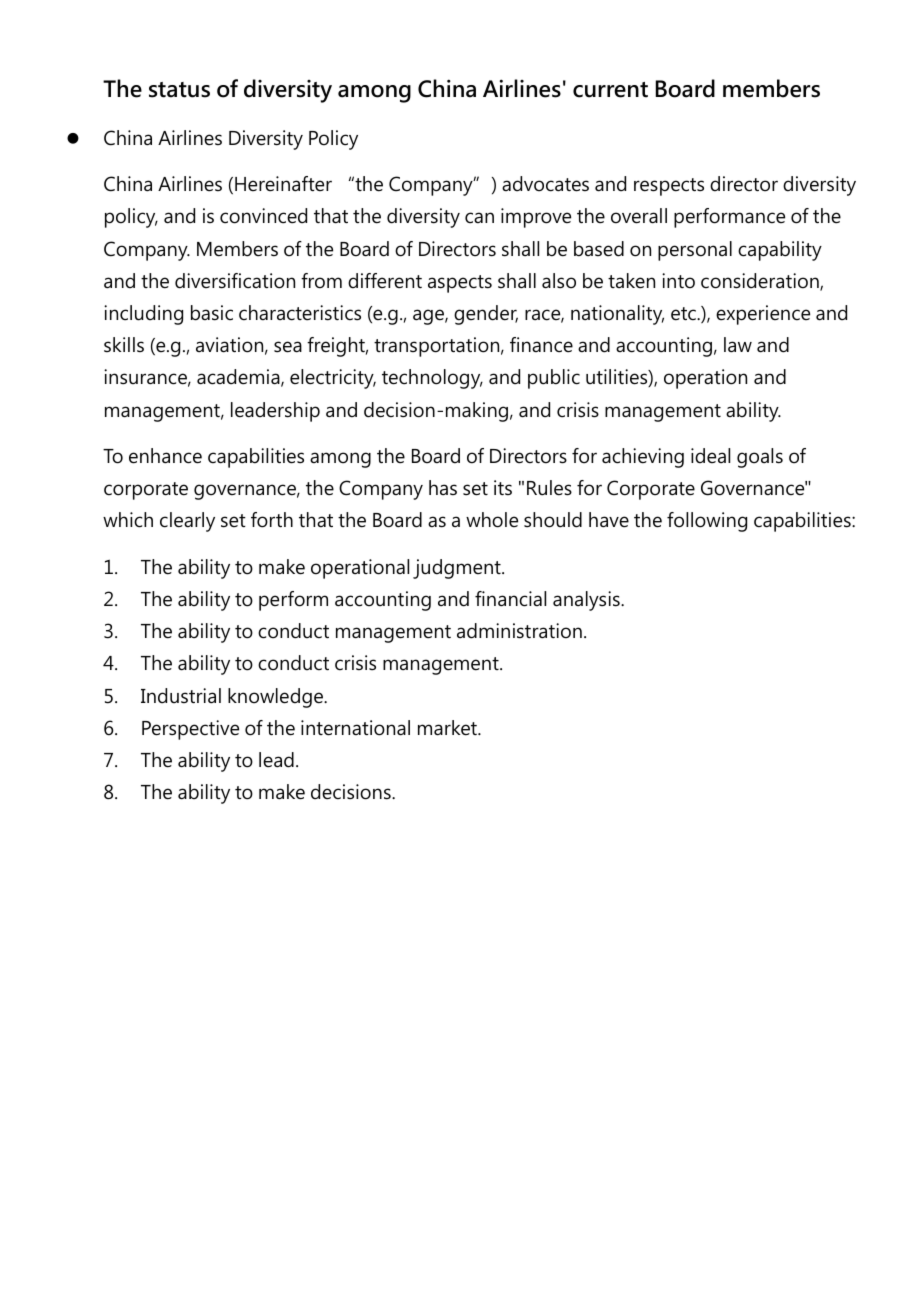 The image size is (924, 1308). I want to click on respects, so click(669, 187).
